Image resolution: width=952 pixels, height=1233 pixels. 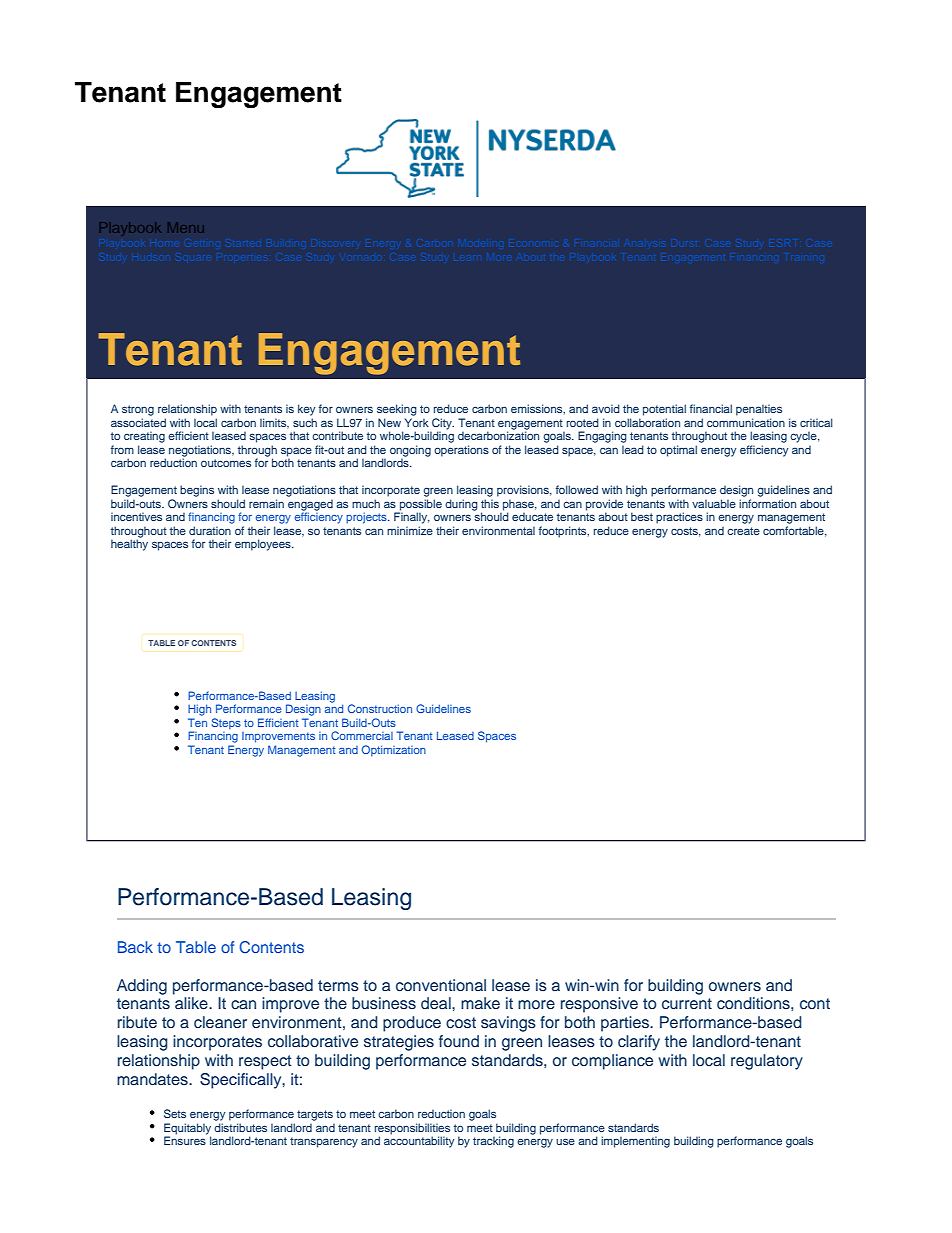 What do you see at coordinates (759, 410) in the page?
I see `penalties` at bounding box center [759, 410].
